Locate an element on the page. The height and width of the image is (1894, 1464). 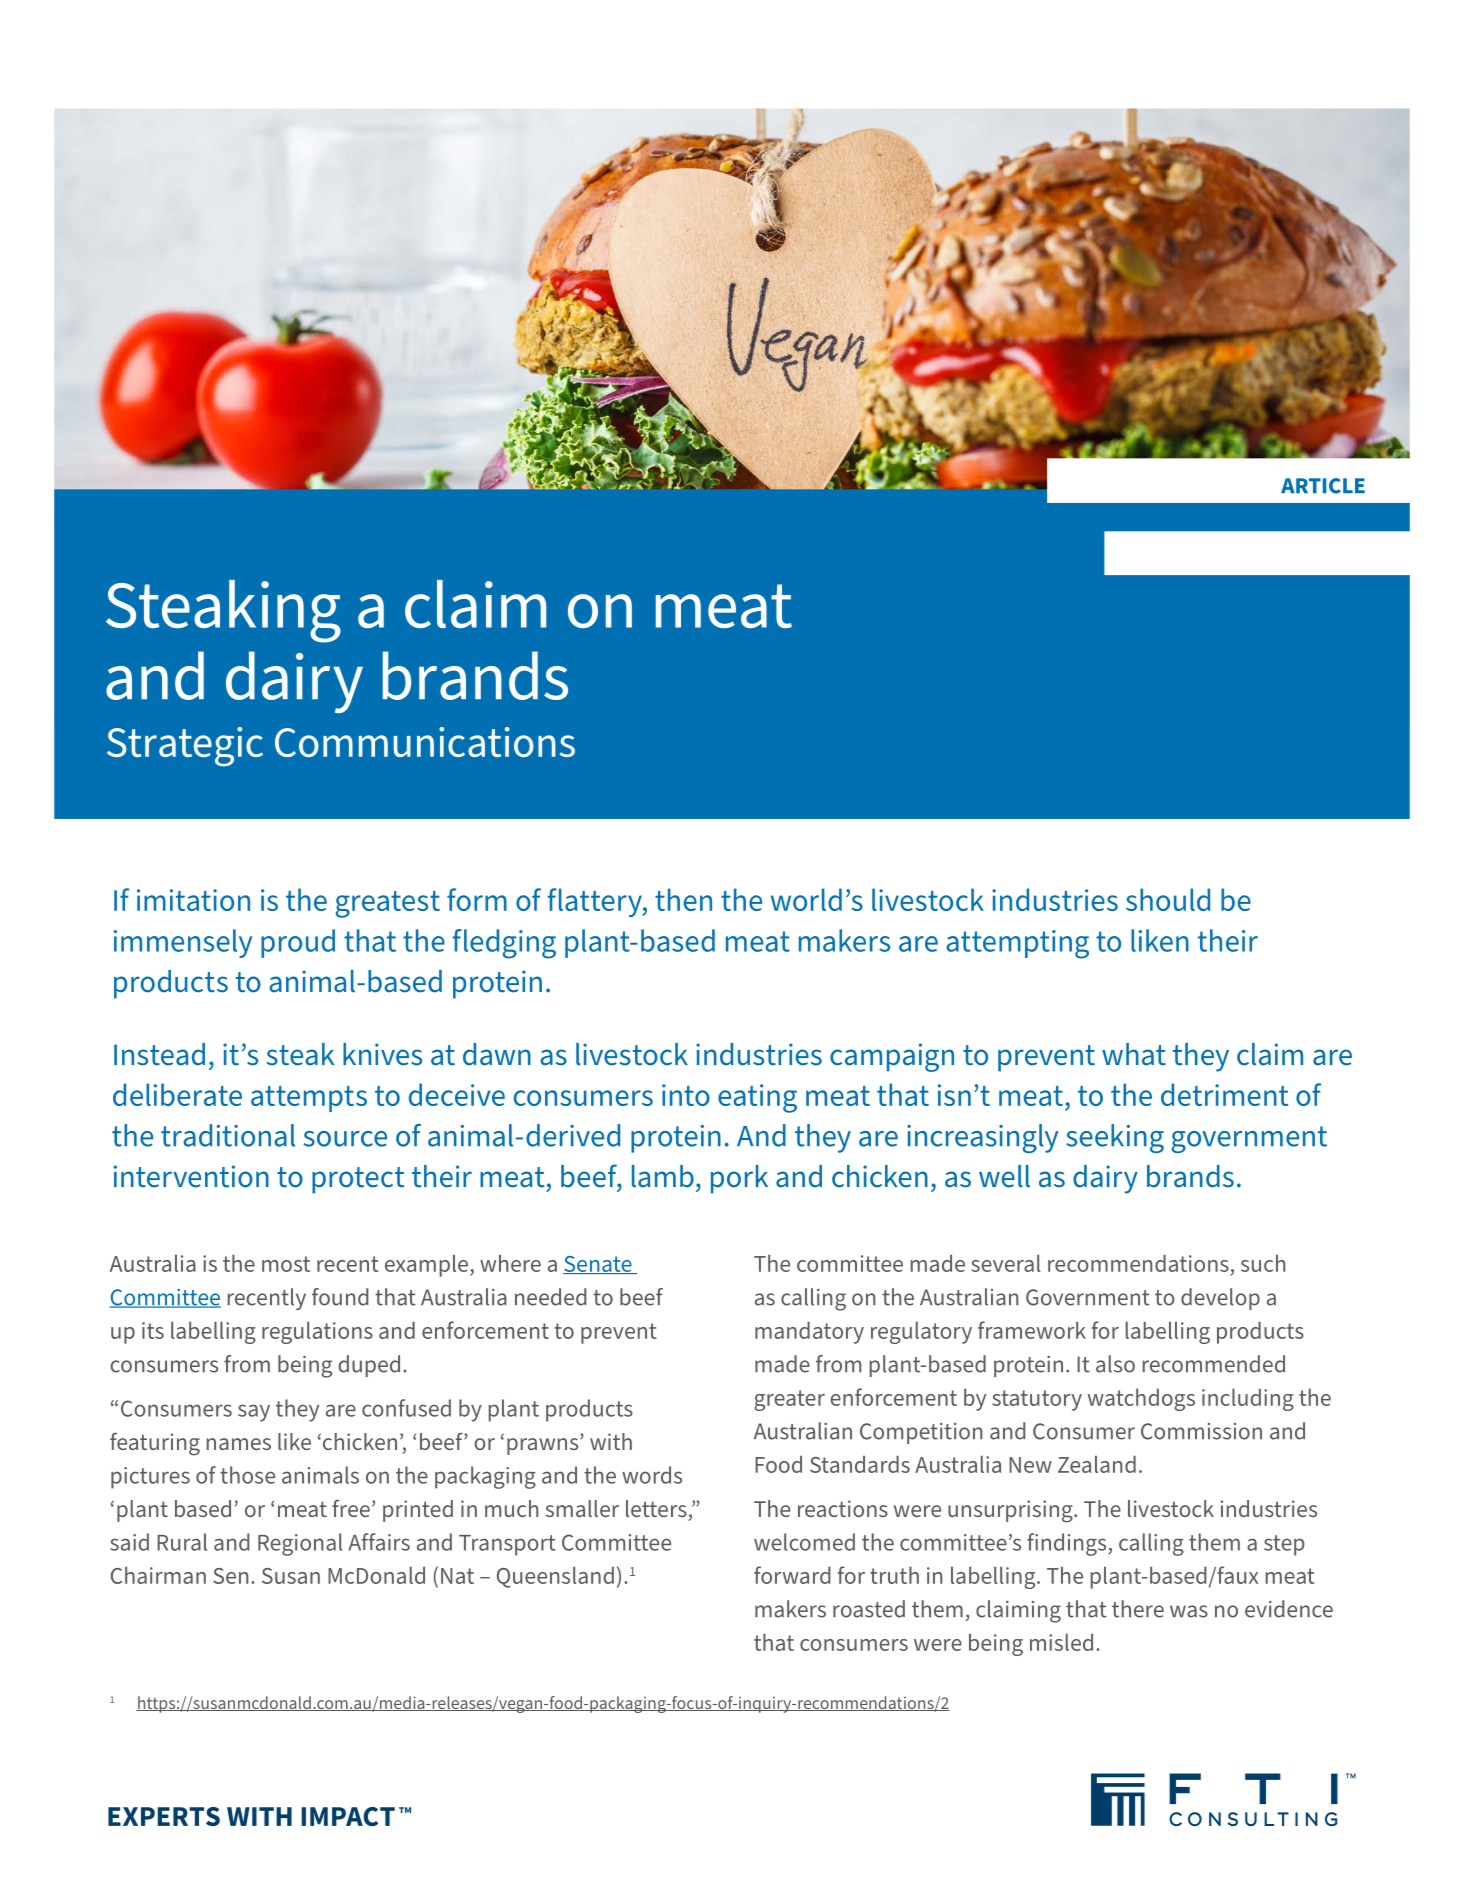
should is located at coordinates (1168, 899).
